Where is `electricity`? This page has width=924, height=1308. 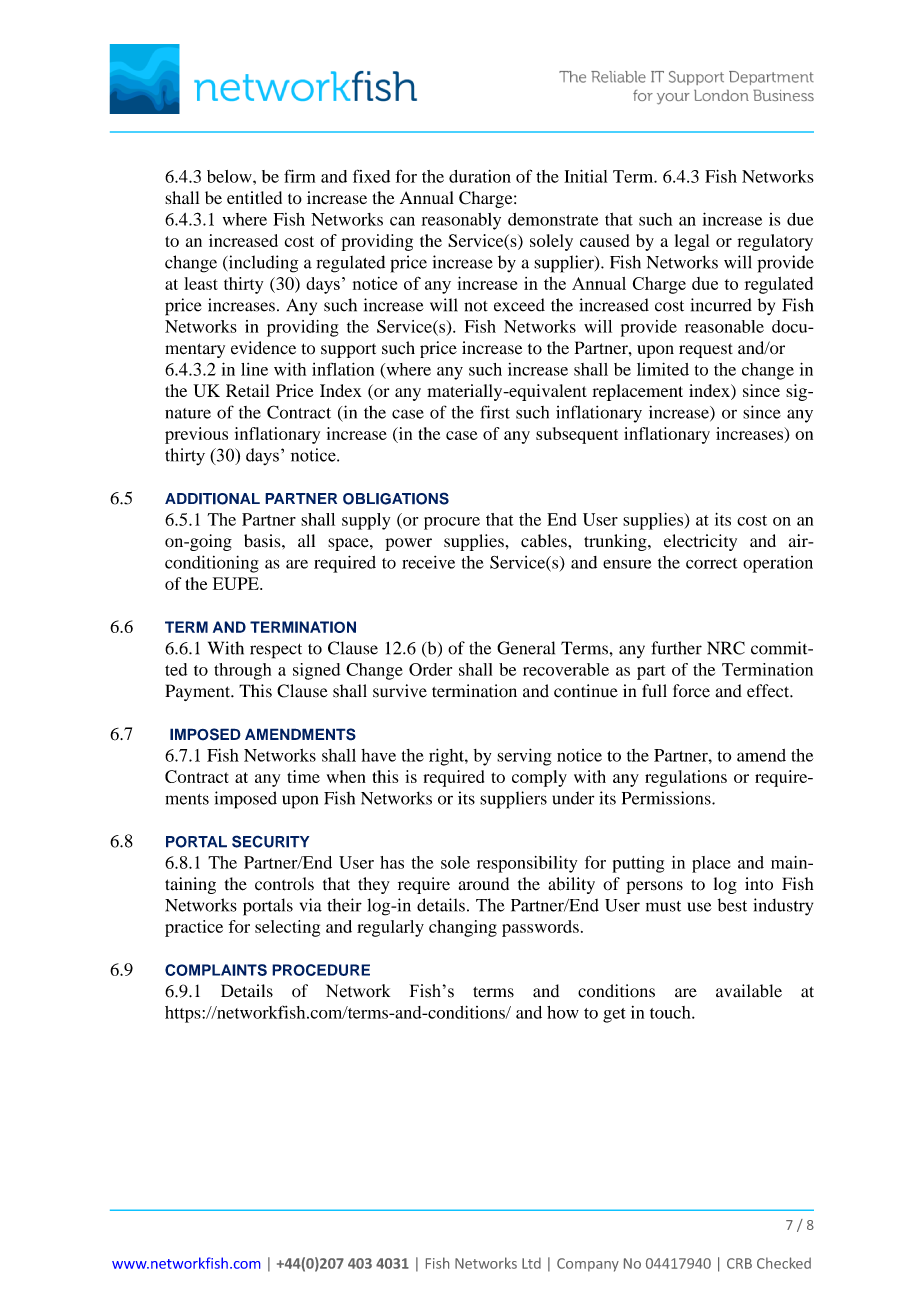 electricity is located at coordinates (700, 542).
